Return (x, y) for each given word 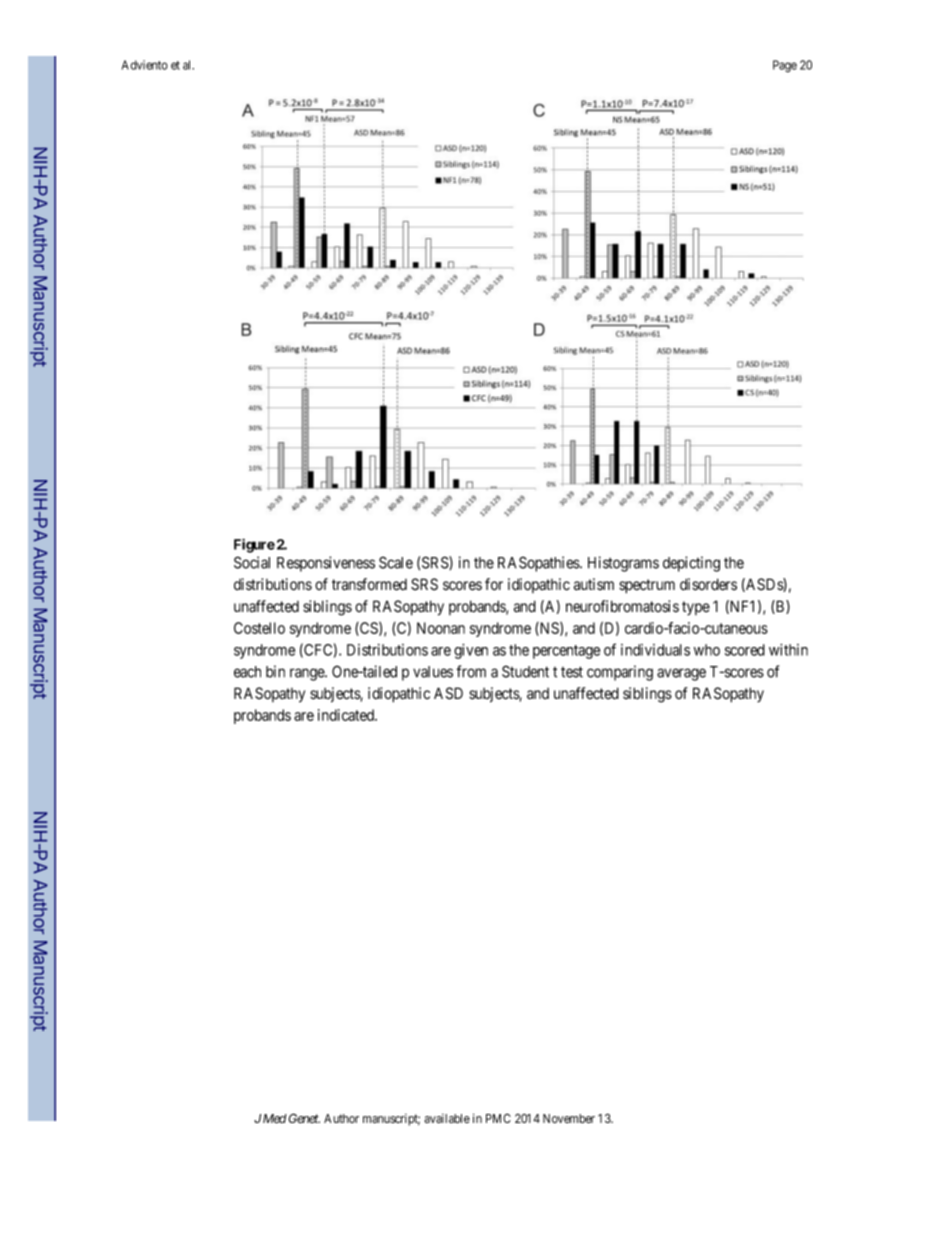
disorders (708, 584)
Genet (304, 1118)
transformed (369, 584)
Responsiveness (326, 564)
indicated (347, 715)
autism (594, 584)
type (696, 608)
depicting (691, 564)
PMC (498, 1118)
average (681, 674)
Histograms (623, 564)
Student (525, 671)
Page (785, 66)
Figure (254, 545)
